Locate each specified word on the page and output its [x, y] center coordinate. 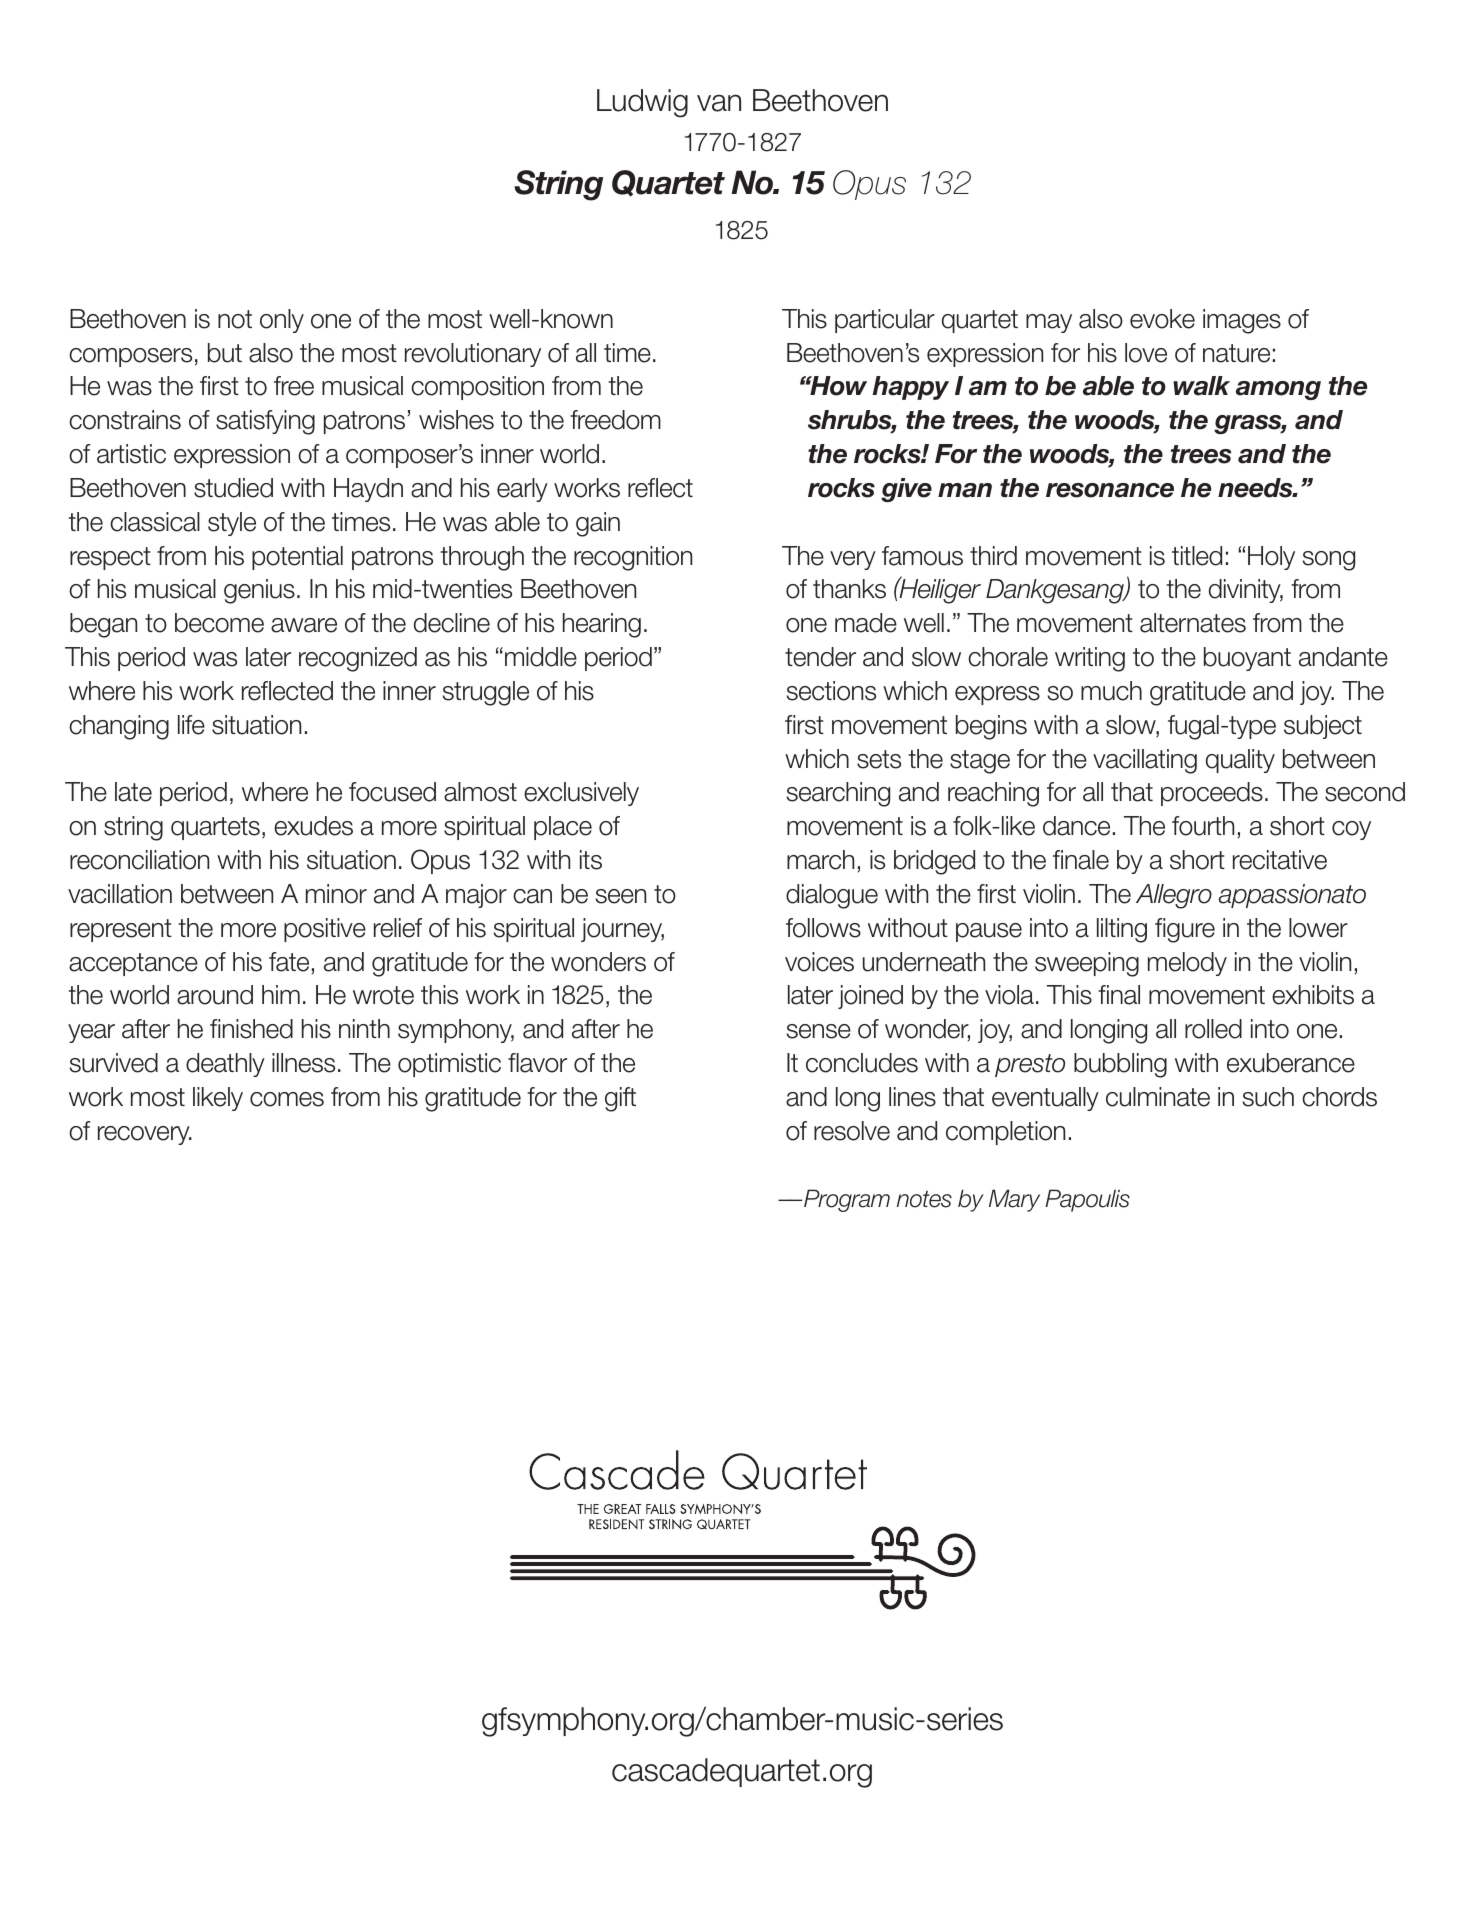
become [219, 623]
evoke [1162, 319]
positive [325, 930]
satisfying [265, 422]
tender [820, 657]
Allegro [1174, 896]
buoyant [1247, 659]
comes [287, 1099]
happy [910, 388]
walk [1201, 386]
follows [823, 928]
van [719, 103]
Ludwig [642, 103]
